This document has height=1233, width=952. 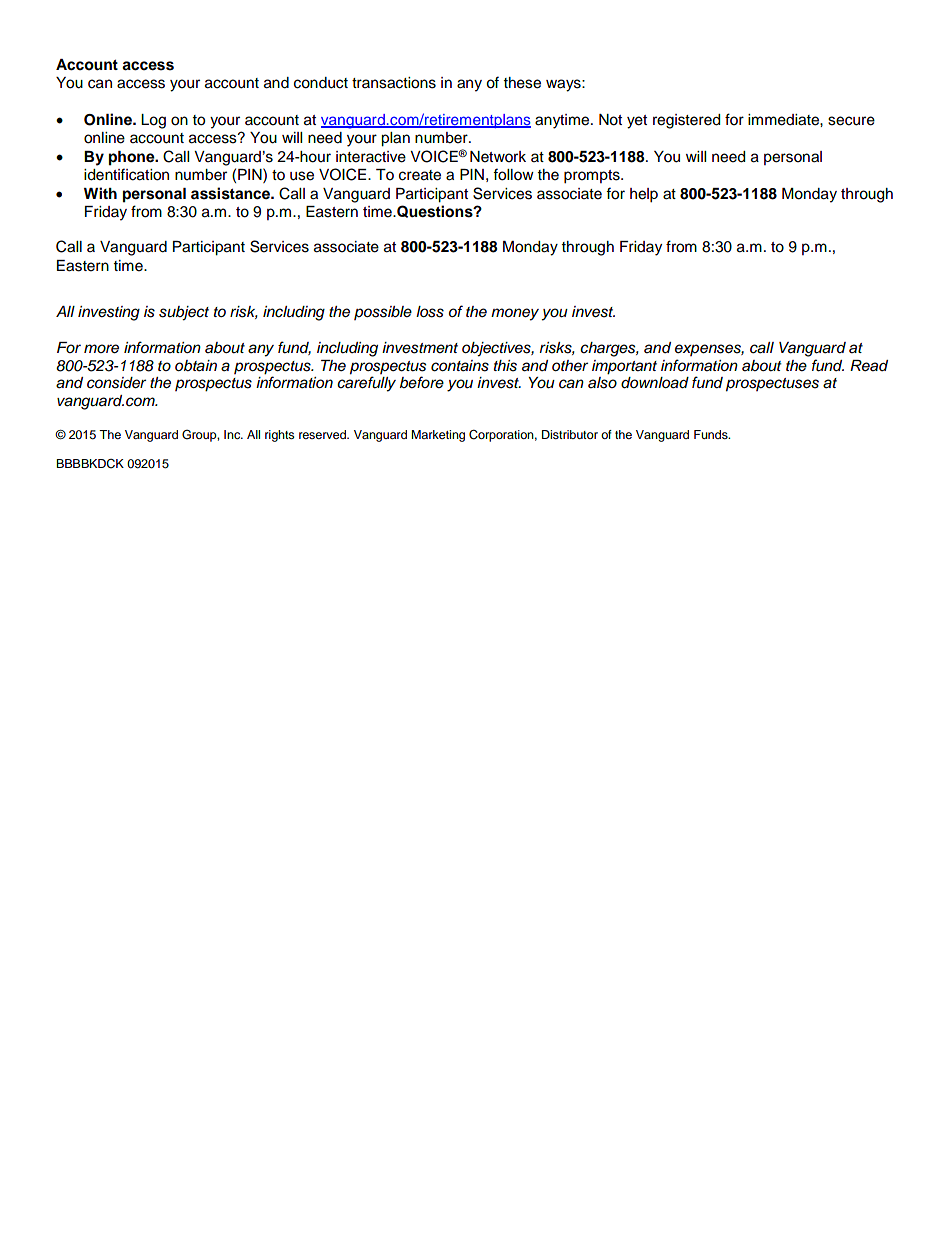 I want to click on help, so click(x=644, y=195).
